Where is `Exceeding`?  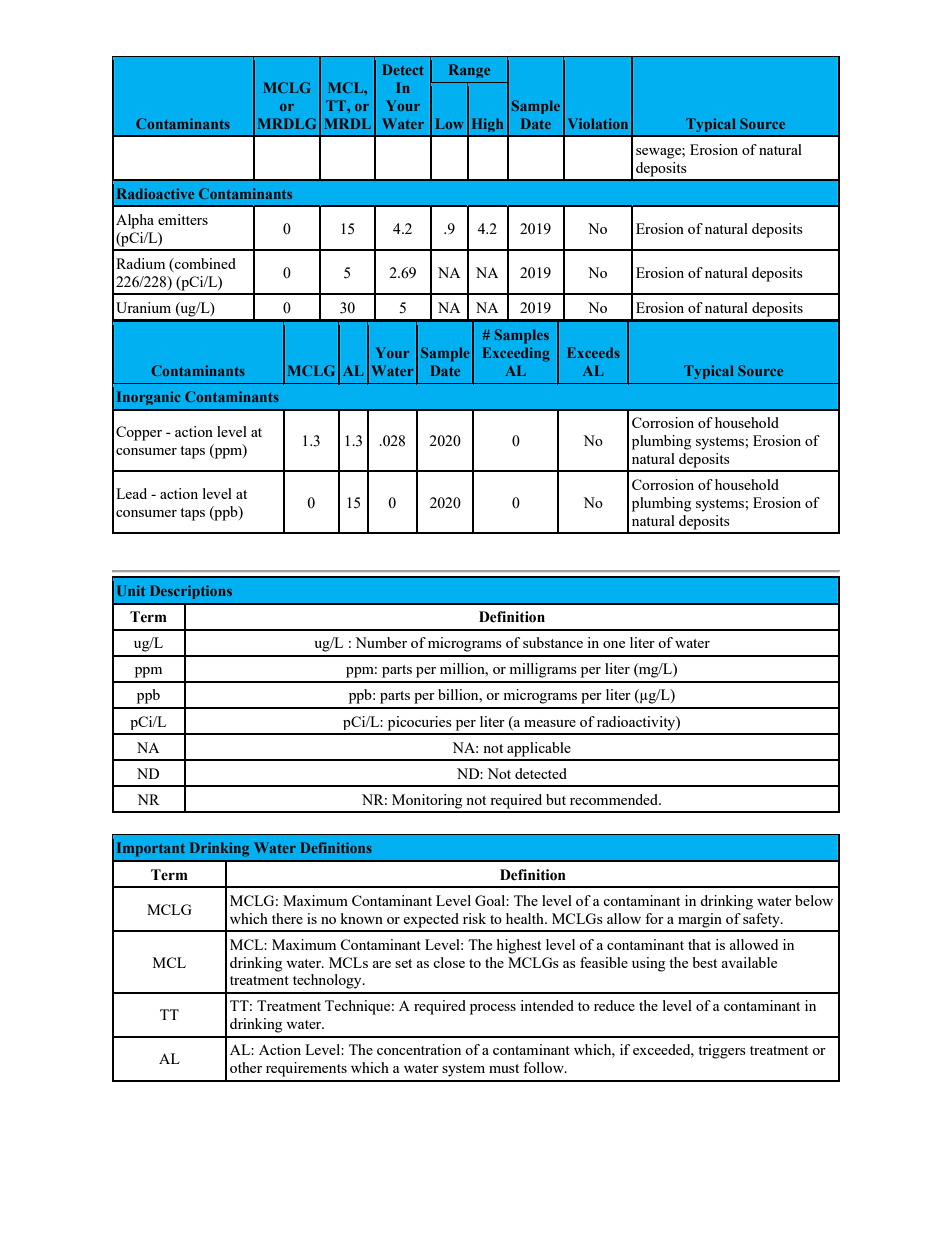 Exceeding is located at coordinates (516, 354).
